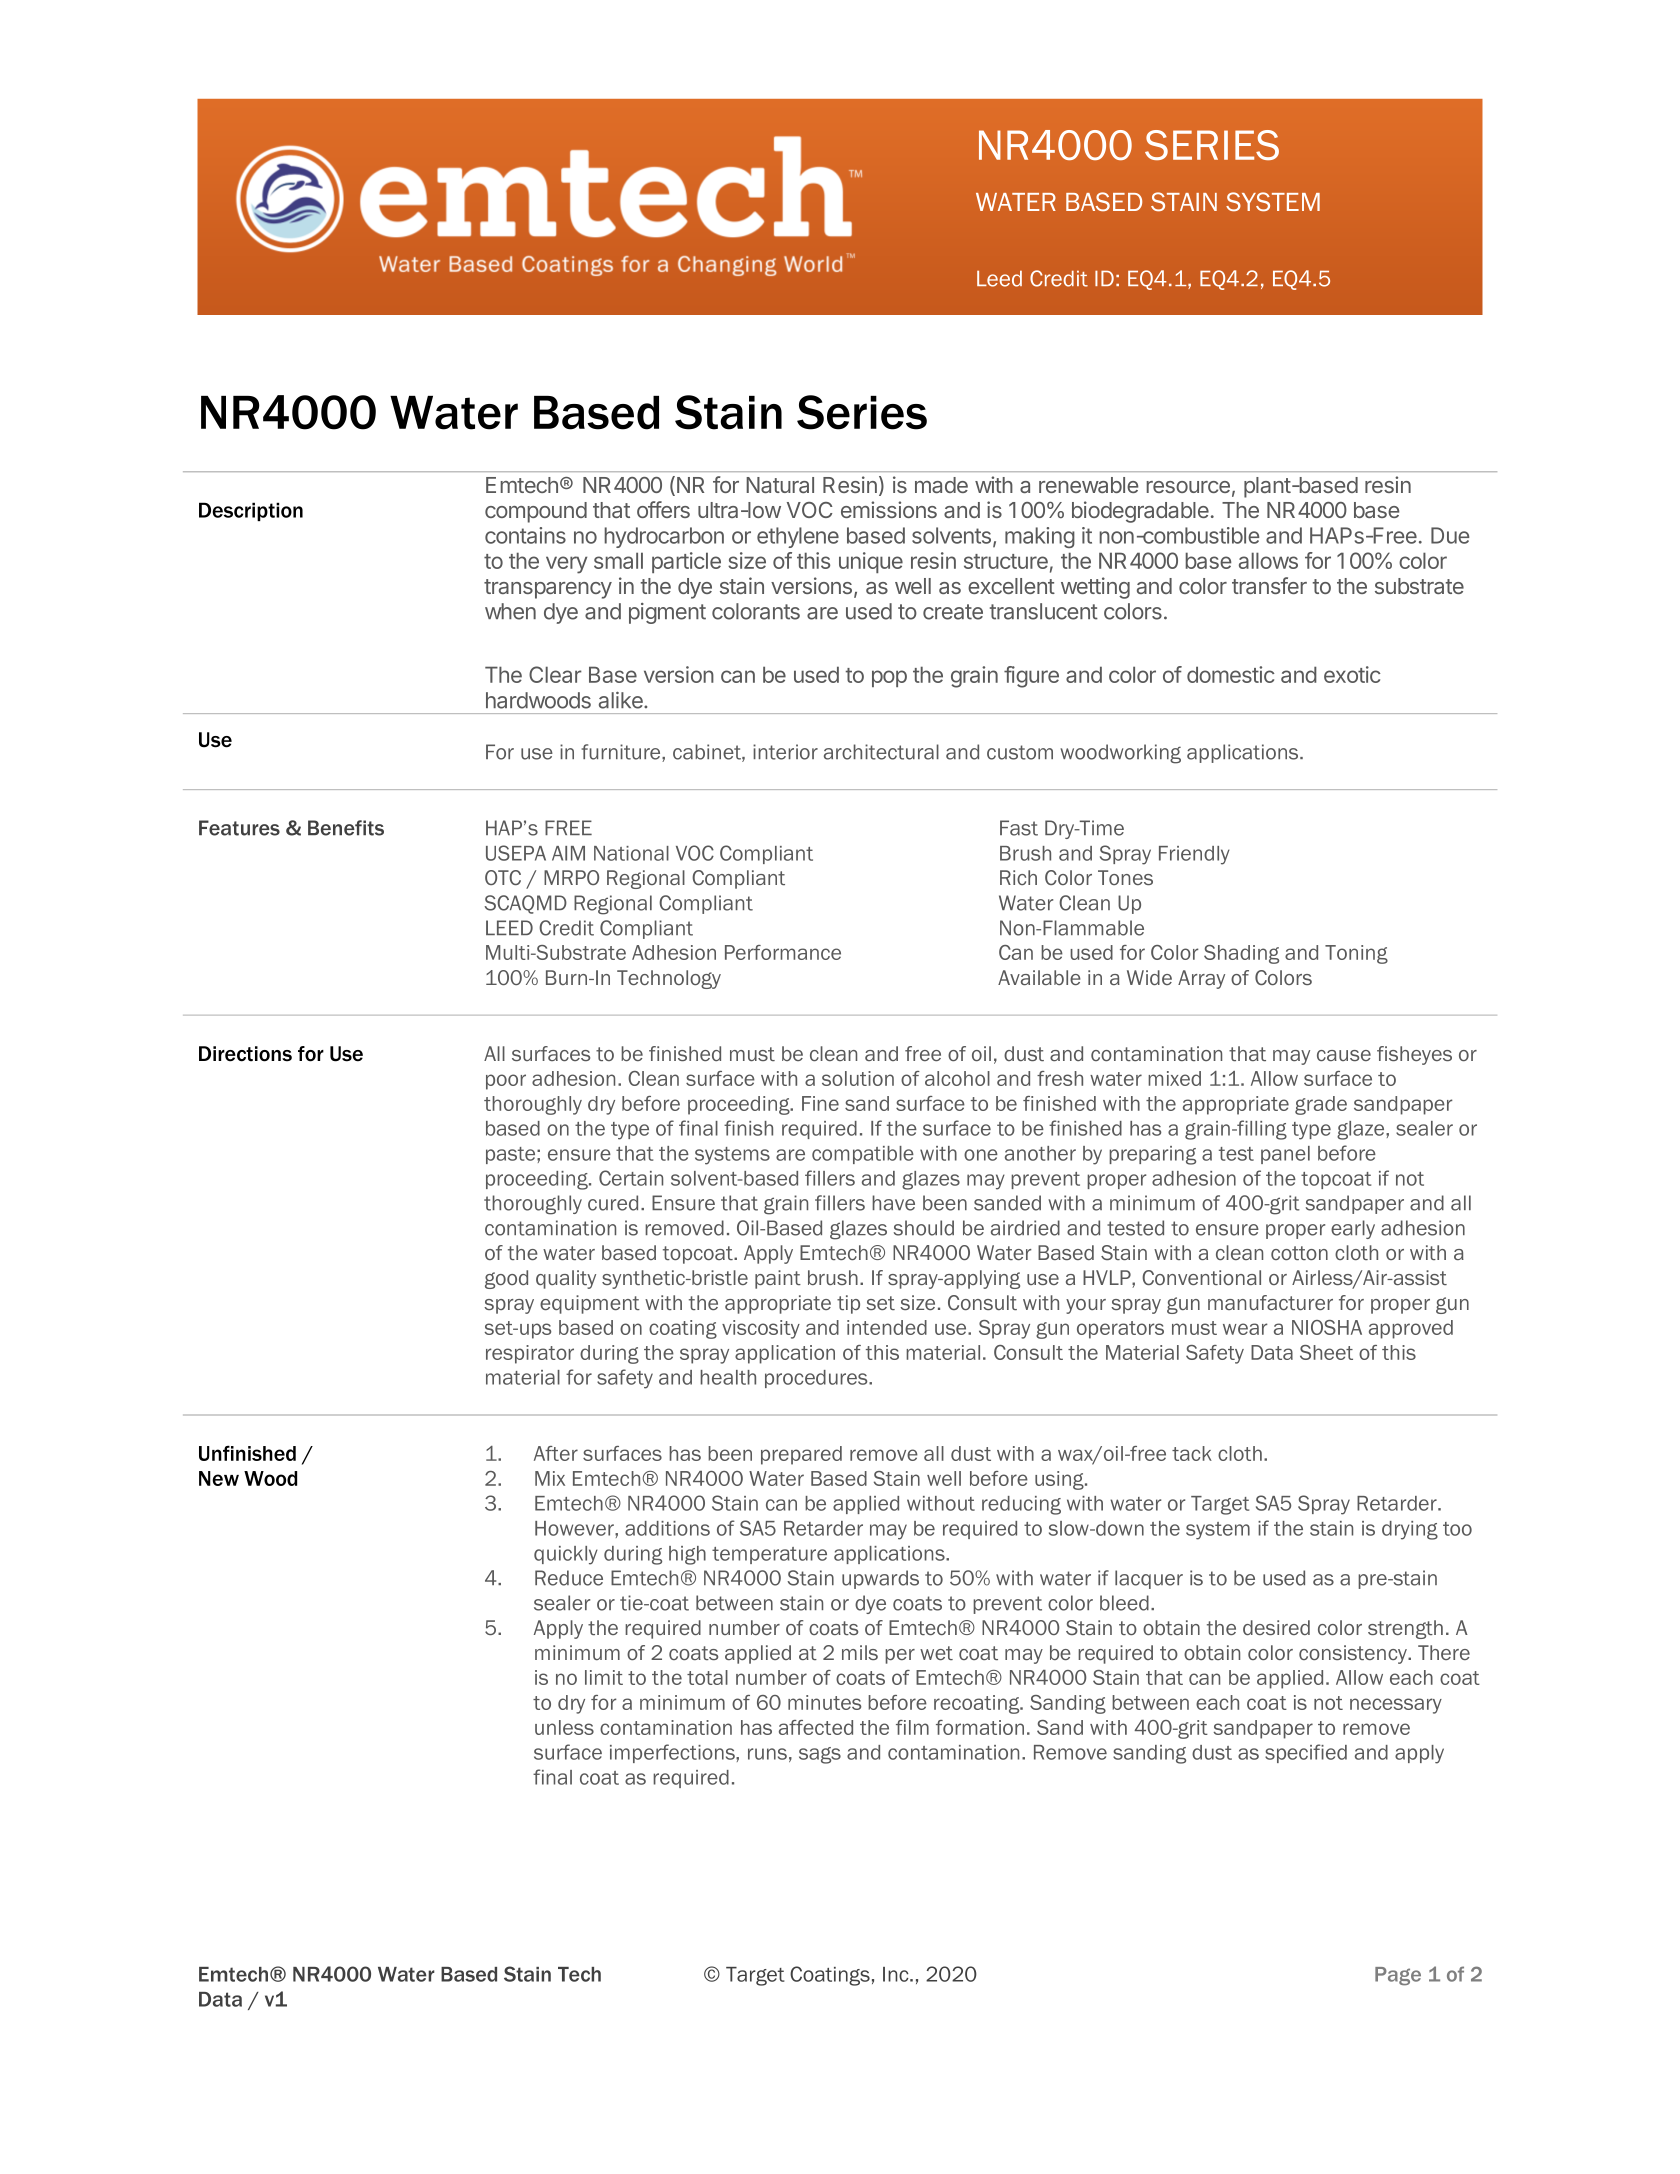 The image size is (1680, 2174). I want to click on transfer, so click(1269, 585).
